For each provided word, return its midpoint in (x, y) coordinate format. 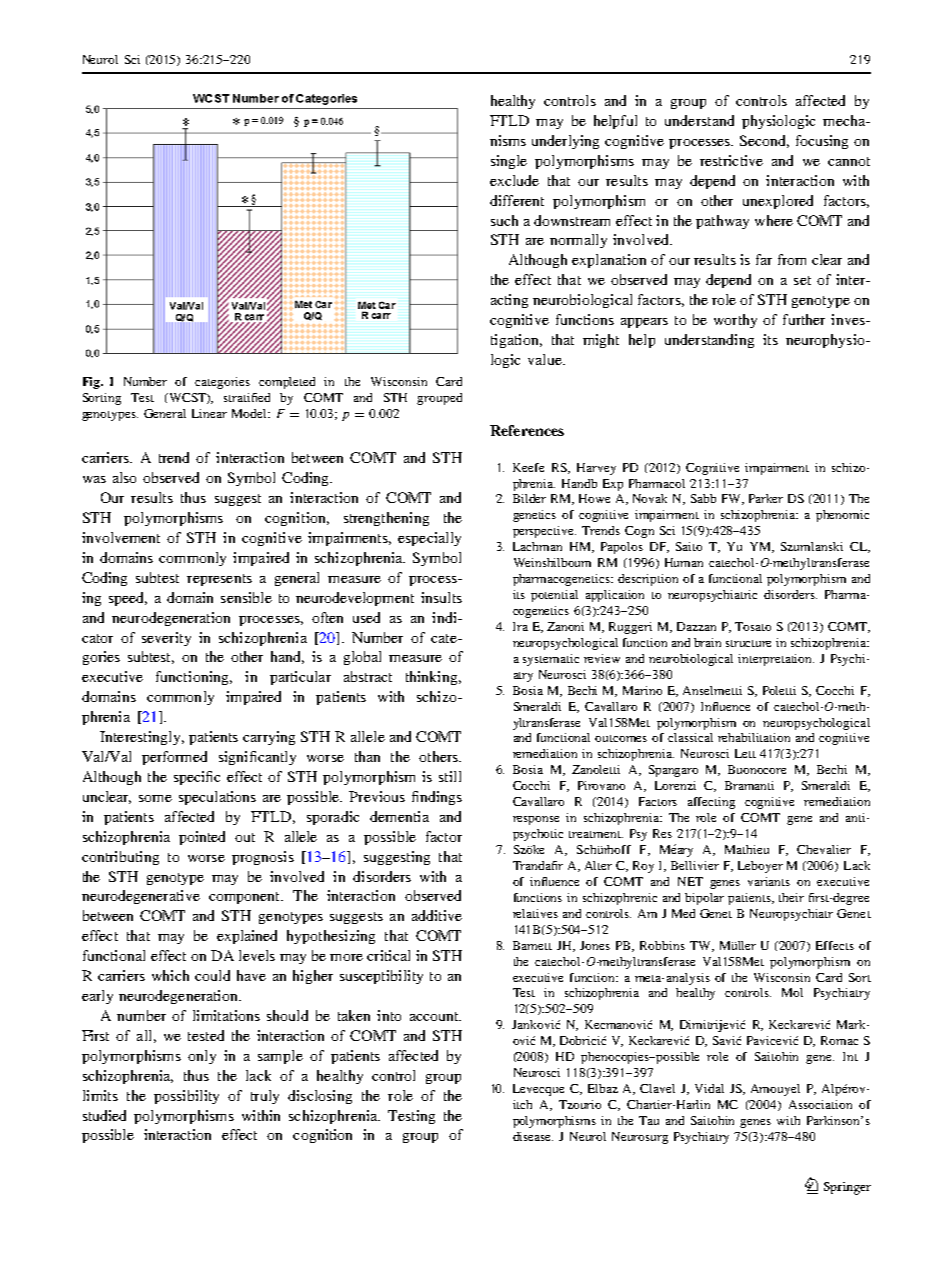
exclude (514, 180)
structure (748, 643)
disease (533, 1136)
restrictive (731, 160)
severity (166, 639)
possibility (186, 1097)
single (509, 162)
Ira (520, 626)
